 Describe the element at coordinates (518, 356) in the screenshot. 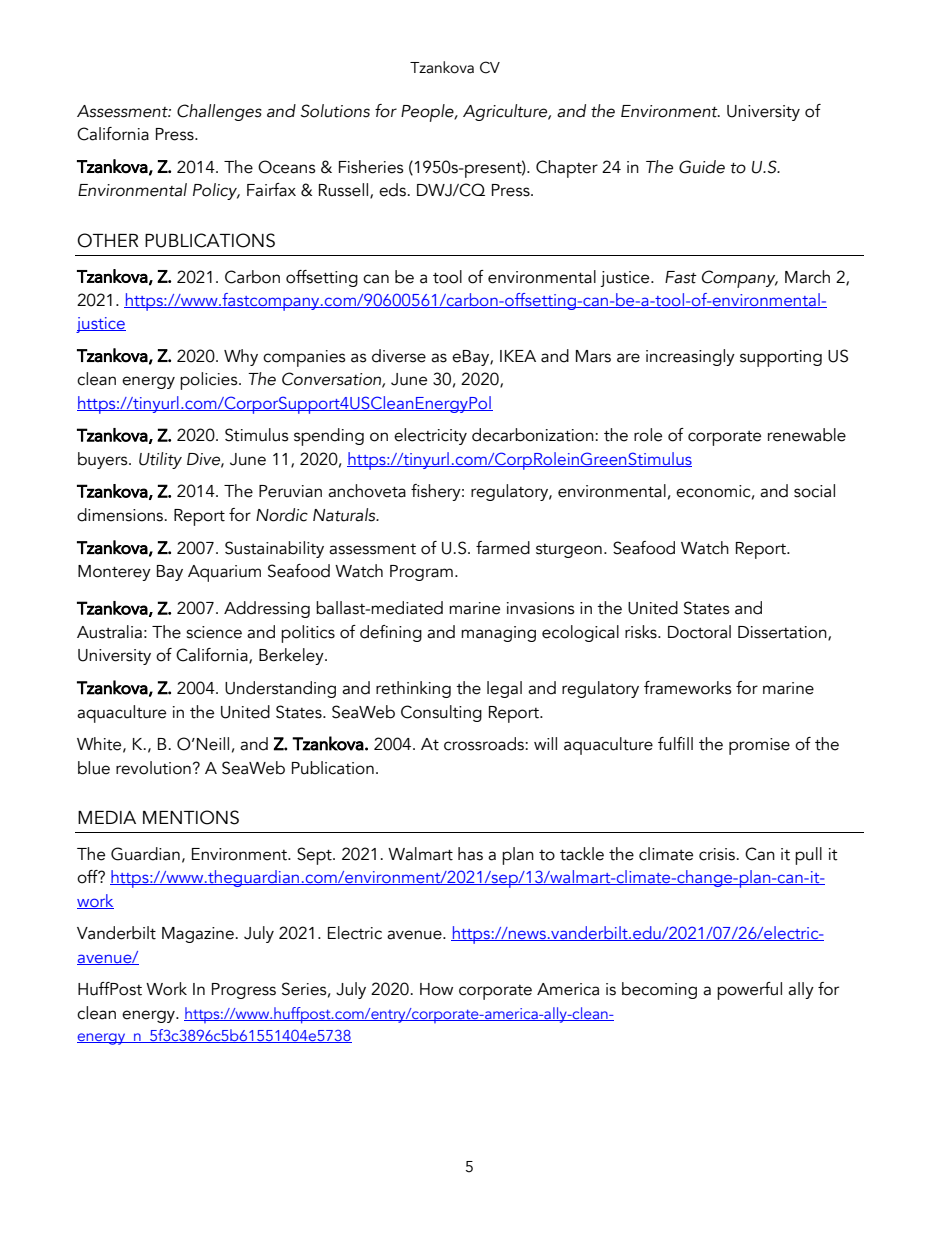

I see `IKEA` at that location.
